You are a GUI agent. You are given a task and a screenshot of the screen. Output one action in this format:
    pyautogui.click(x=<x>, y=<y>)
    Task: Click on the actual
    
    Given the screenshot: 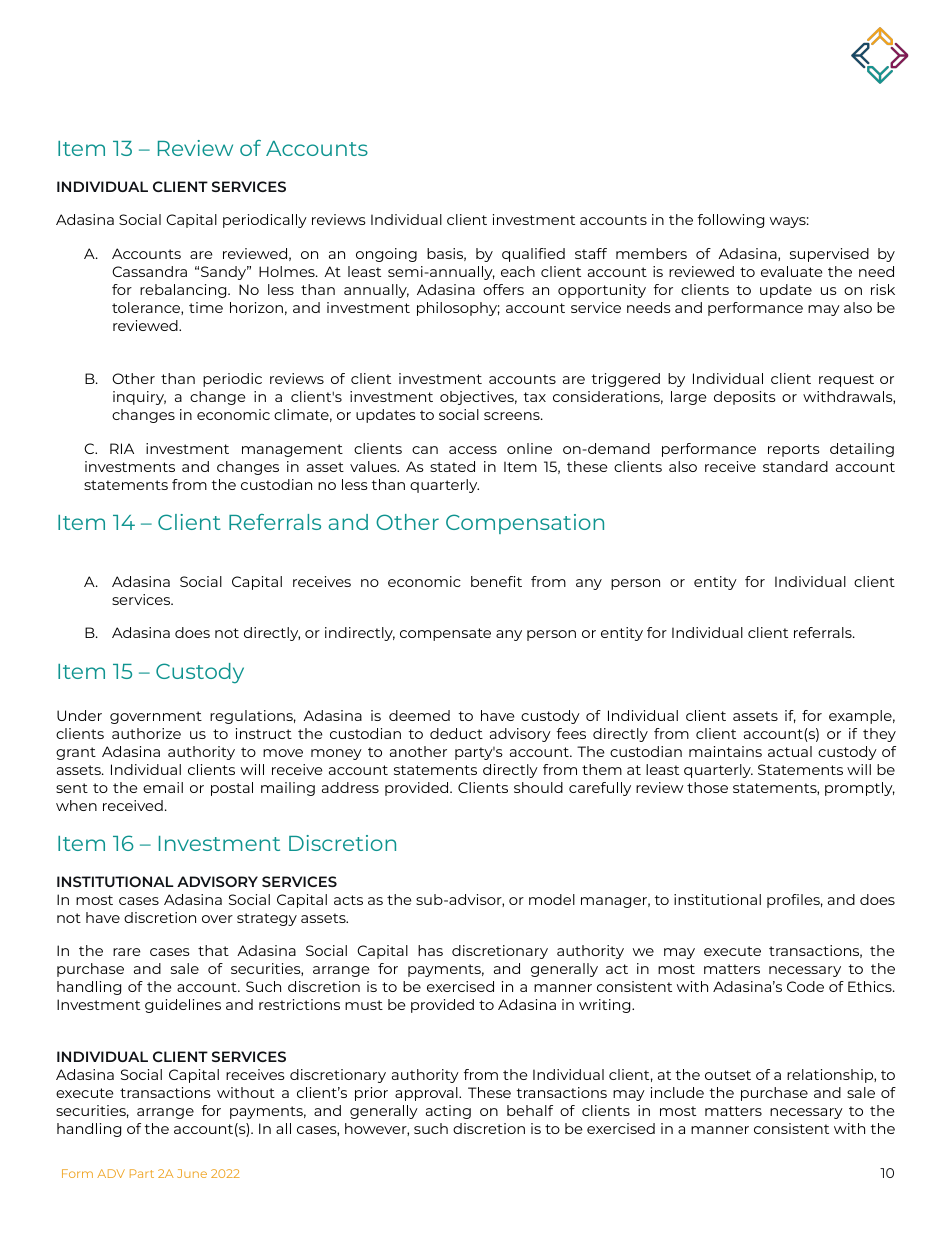 What is the action you would take?
    pyautogui.click(x=790, y=751)
